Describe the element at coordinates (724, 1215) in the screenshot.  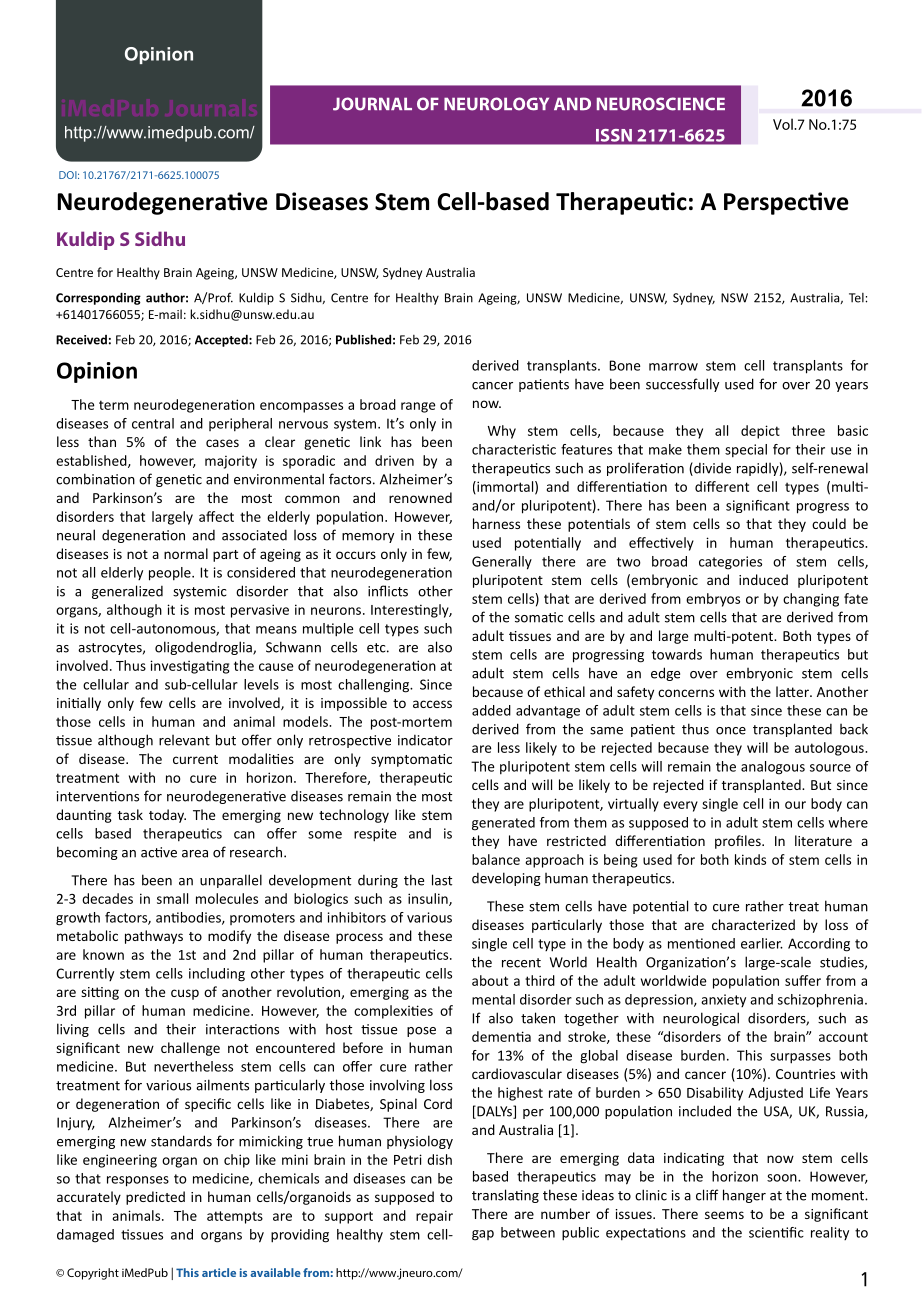
I see `seems` at that location.
